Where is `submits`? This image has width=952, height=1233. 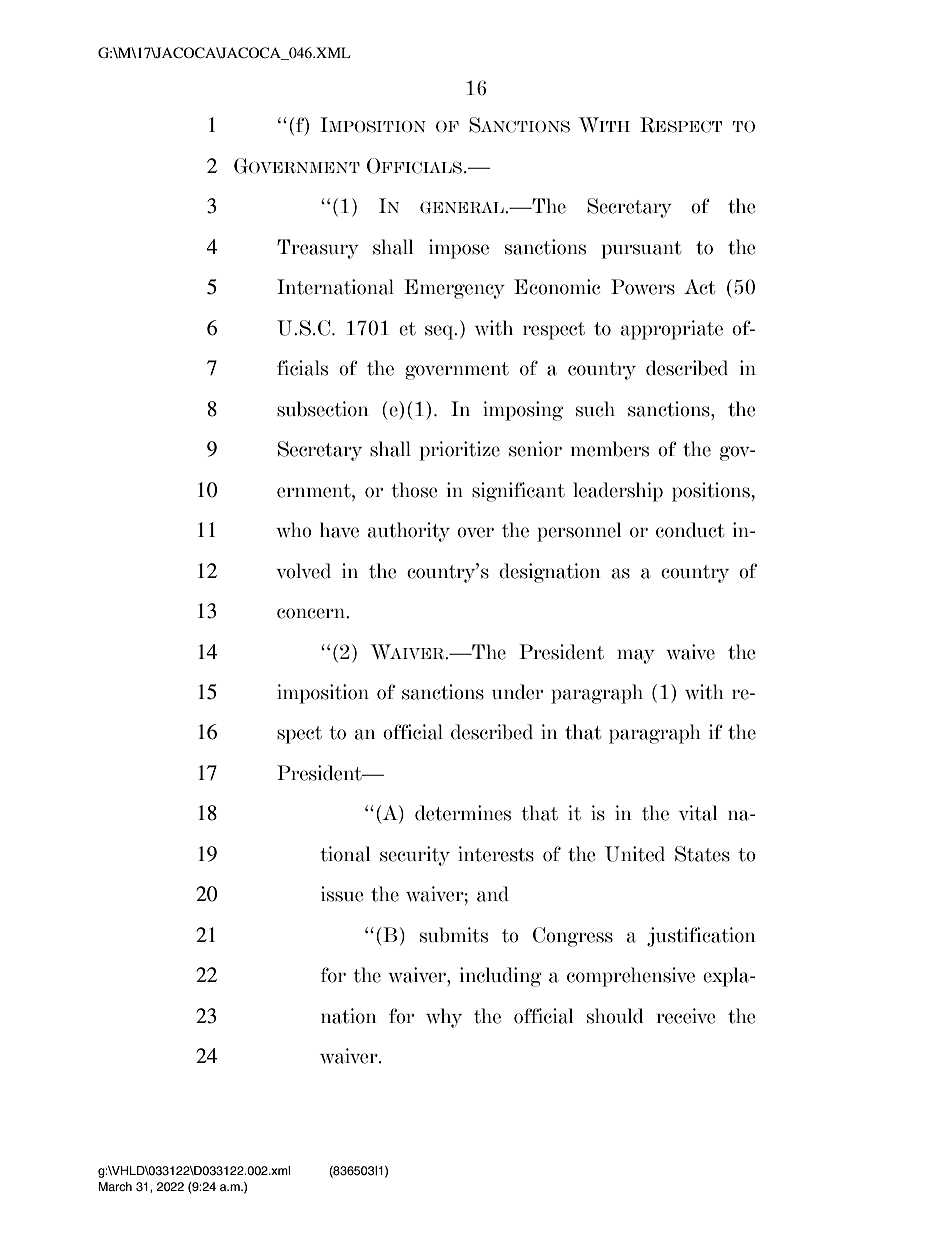 submits is located at coordinates (454, 935).
